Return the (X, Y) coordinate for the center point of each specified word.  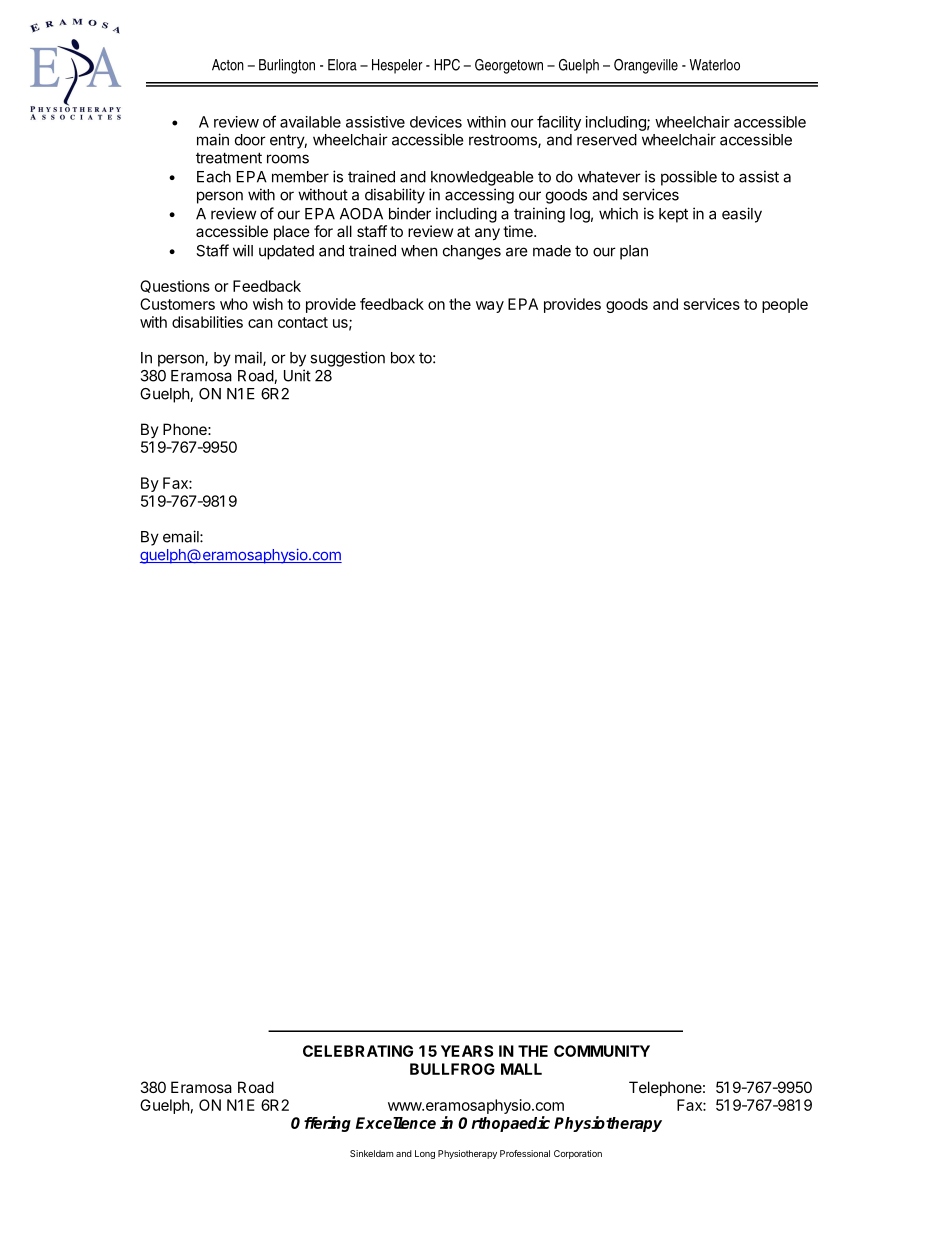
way (490, 307)
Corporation (578, 1154)
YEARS (467, 1051)
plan (634, 252)
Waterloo (715, 65)
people (785, 305)
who (234, 304)
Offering (321, 1124)
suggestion (347, 359)
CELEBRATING (358, 1051)
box (403, 358)
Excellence (396, 1123)
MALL (521, 1069)
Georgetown (509, 66)
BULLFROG (452, 1069)
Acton (228, 65)
